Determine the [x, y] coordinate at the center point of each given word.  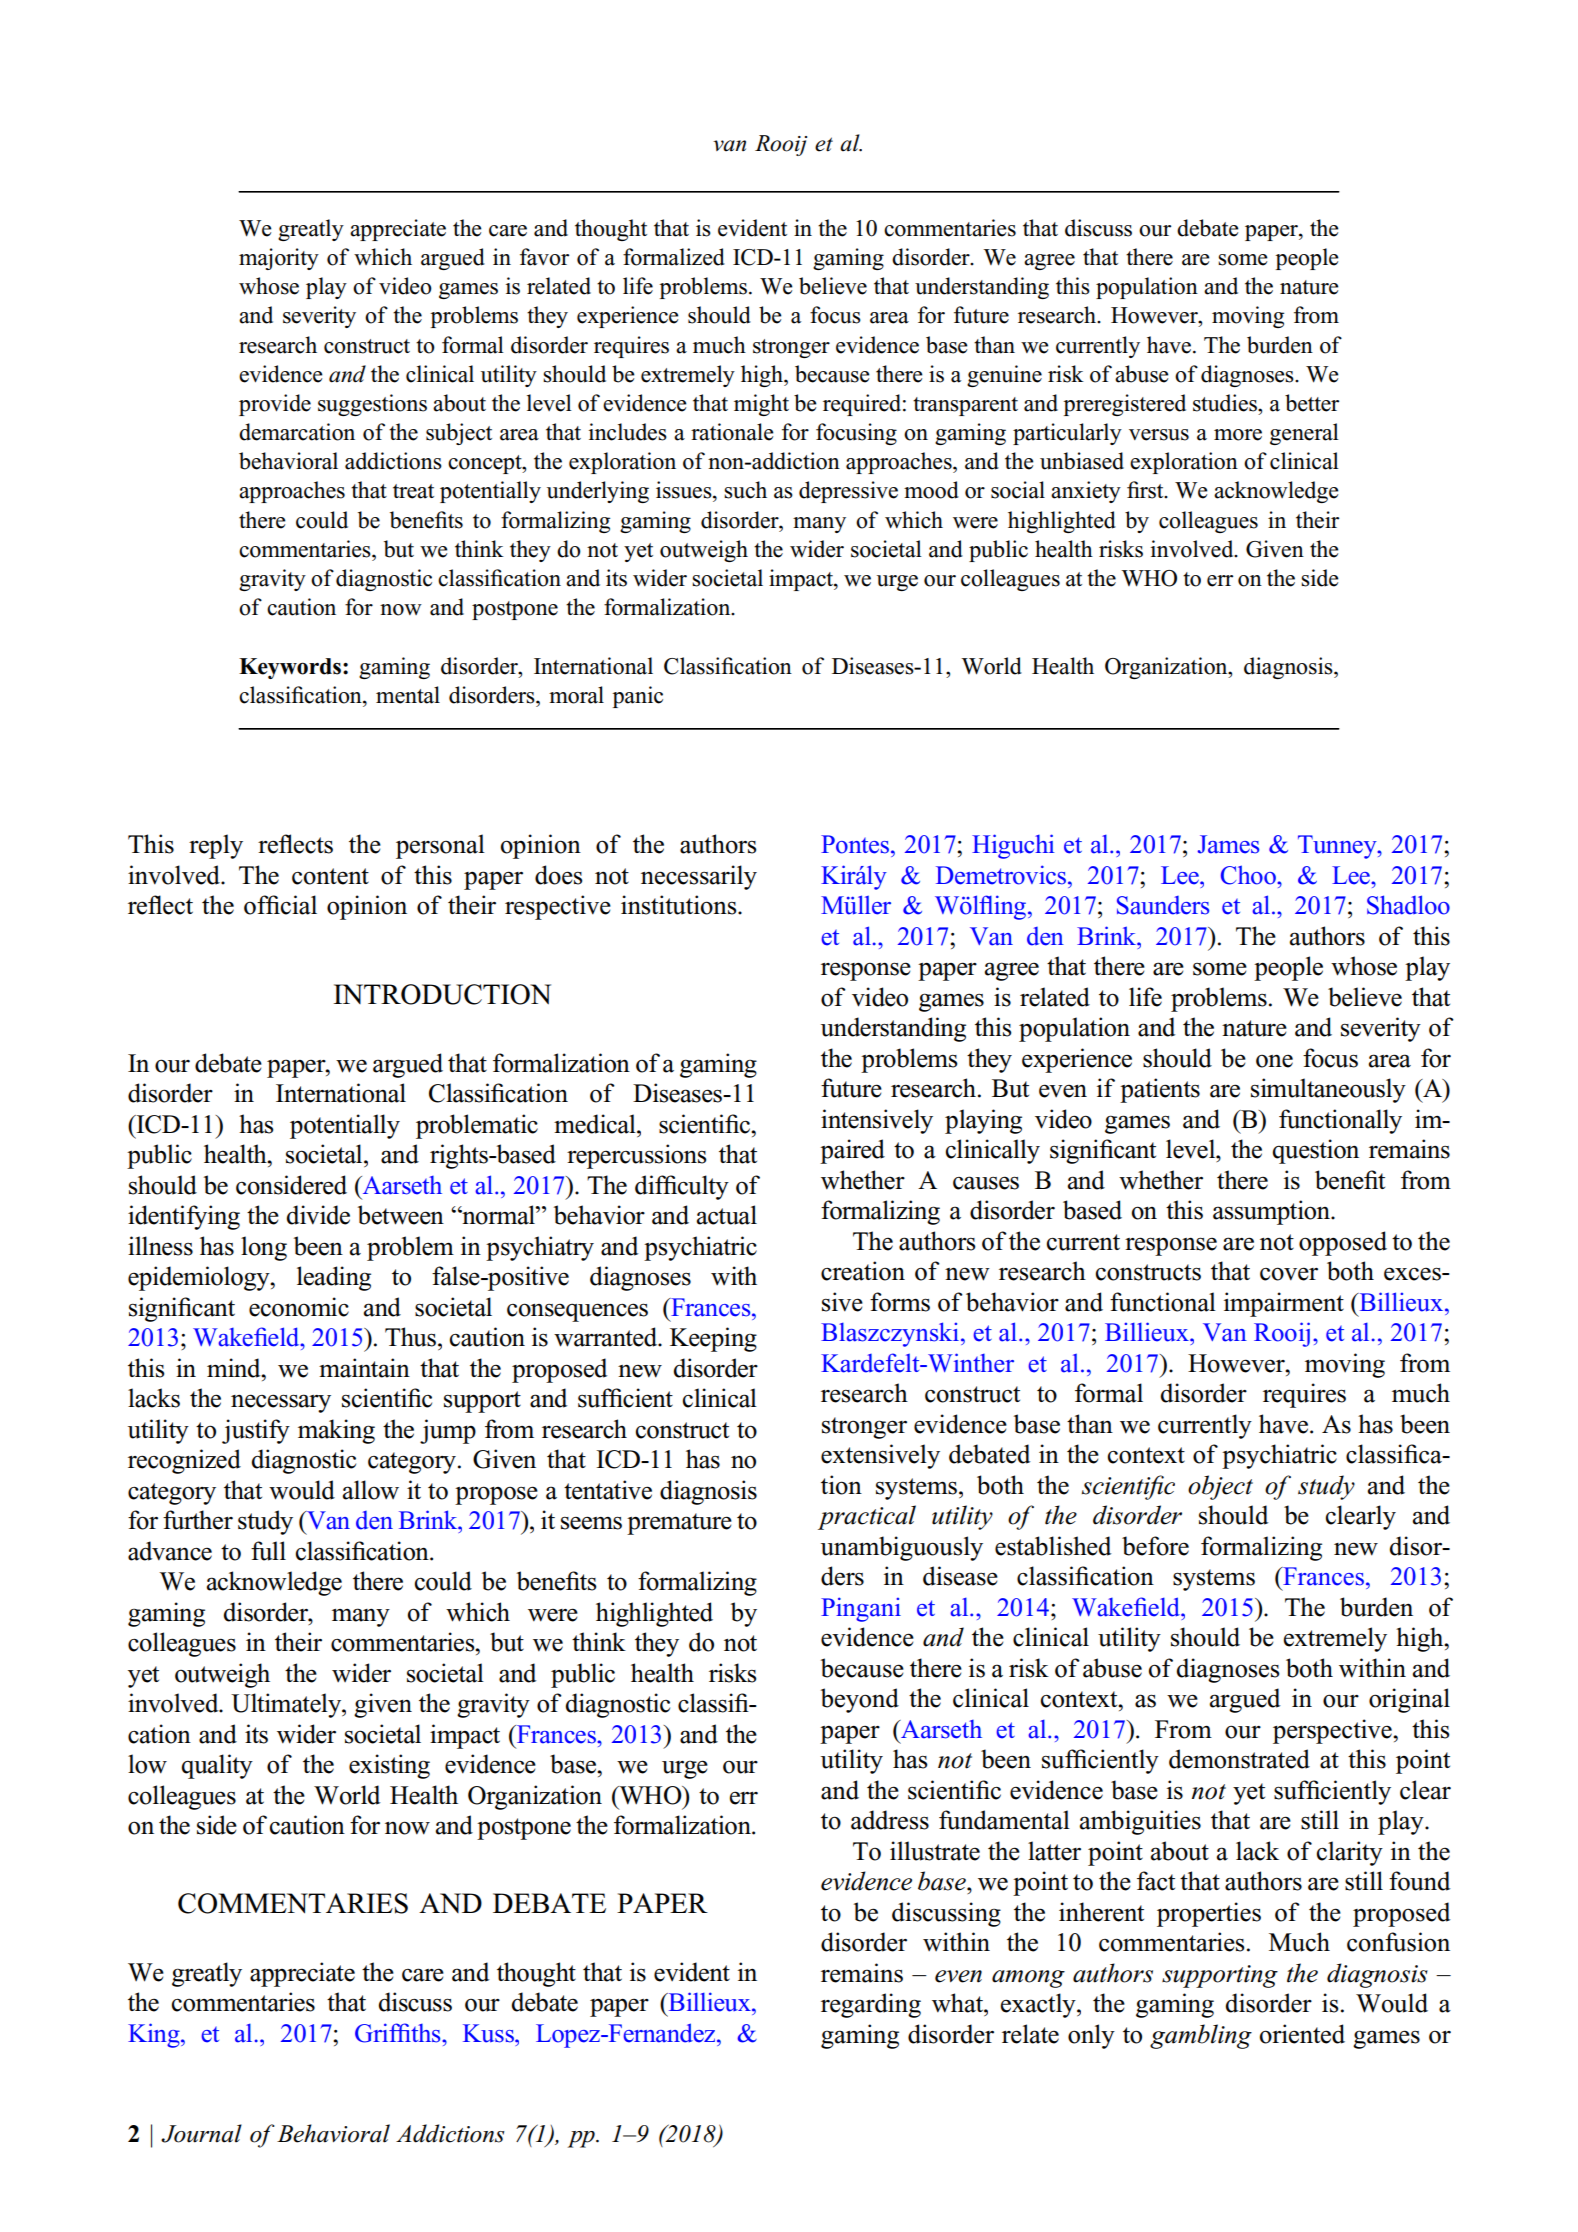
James [1228, 844]
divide [318, 1215]
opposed [1343, 1243]
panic [637, 697]
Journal [201, 2133]
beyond [860, 1700]
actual [727, 1215]
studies [1226, 403]
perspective [1333, 1731]
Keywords [290, 668]
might [761, 405]
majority [279, 259]
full [268, 1551]
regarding [871, 2005]
